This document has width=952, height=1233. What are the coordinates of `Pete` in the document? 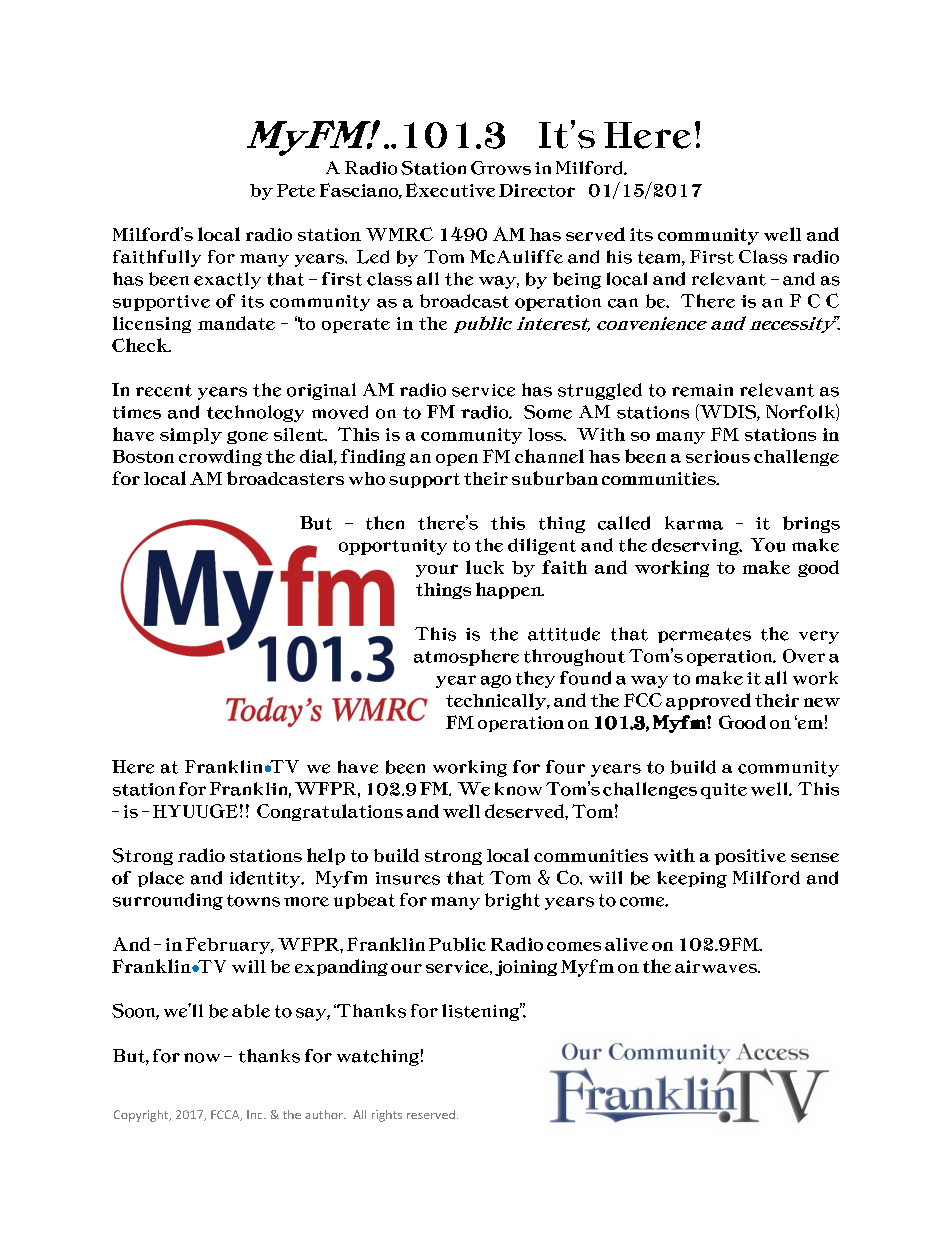 It's located at (296, 190).
